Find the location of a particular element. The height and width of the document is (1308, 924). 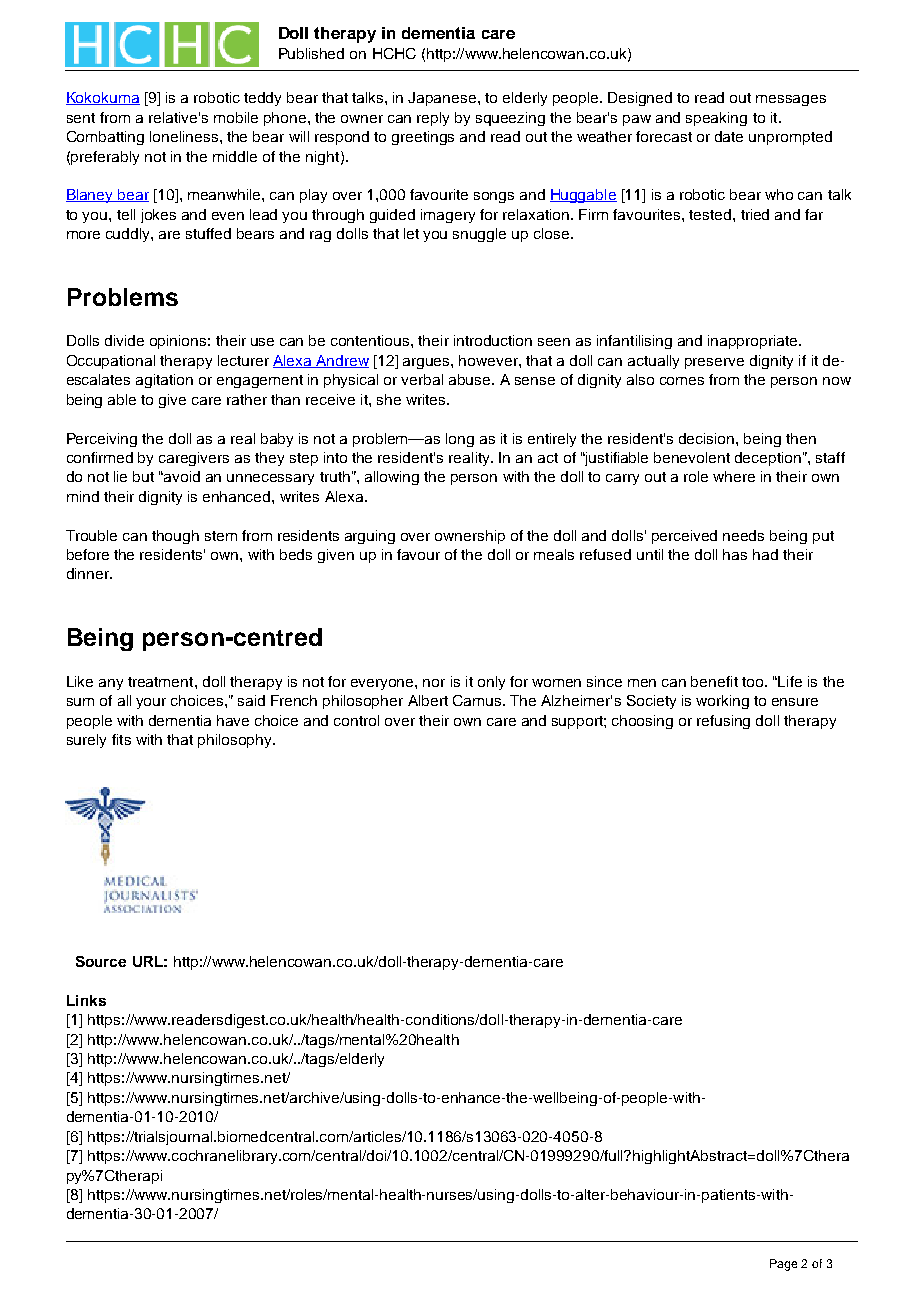

Links is located at coordinates (86, 1000).
